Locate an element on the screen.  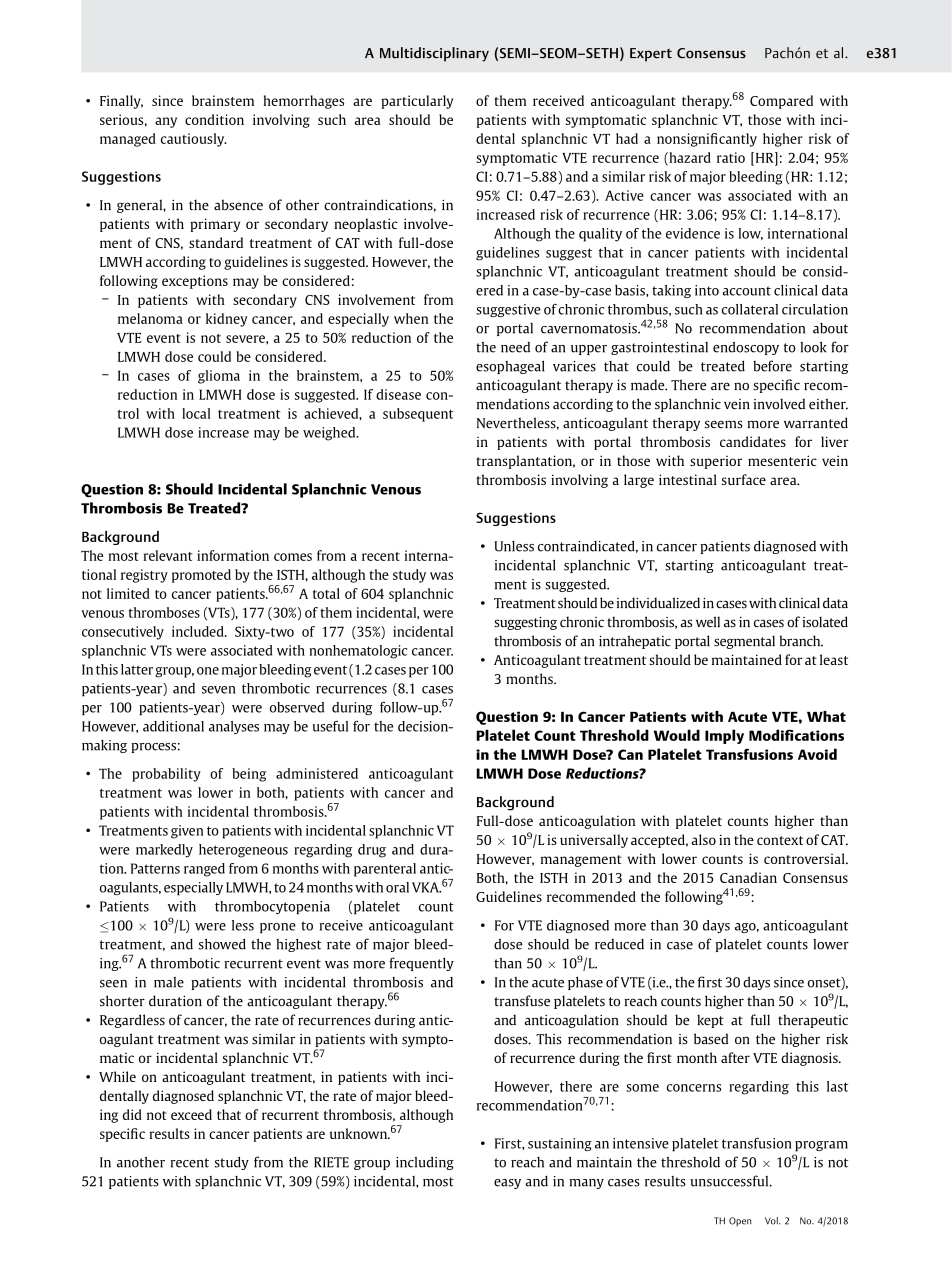
Multidisciplinary is located at coordinates (434, 54).
